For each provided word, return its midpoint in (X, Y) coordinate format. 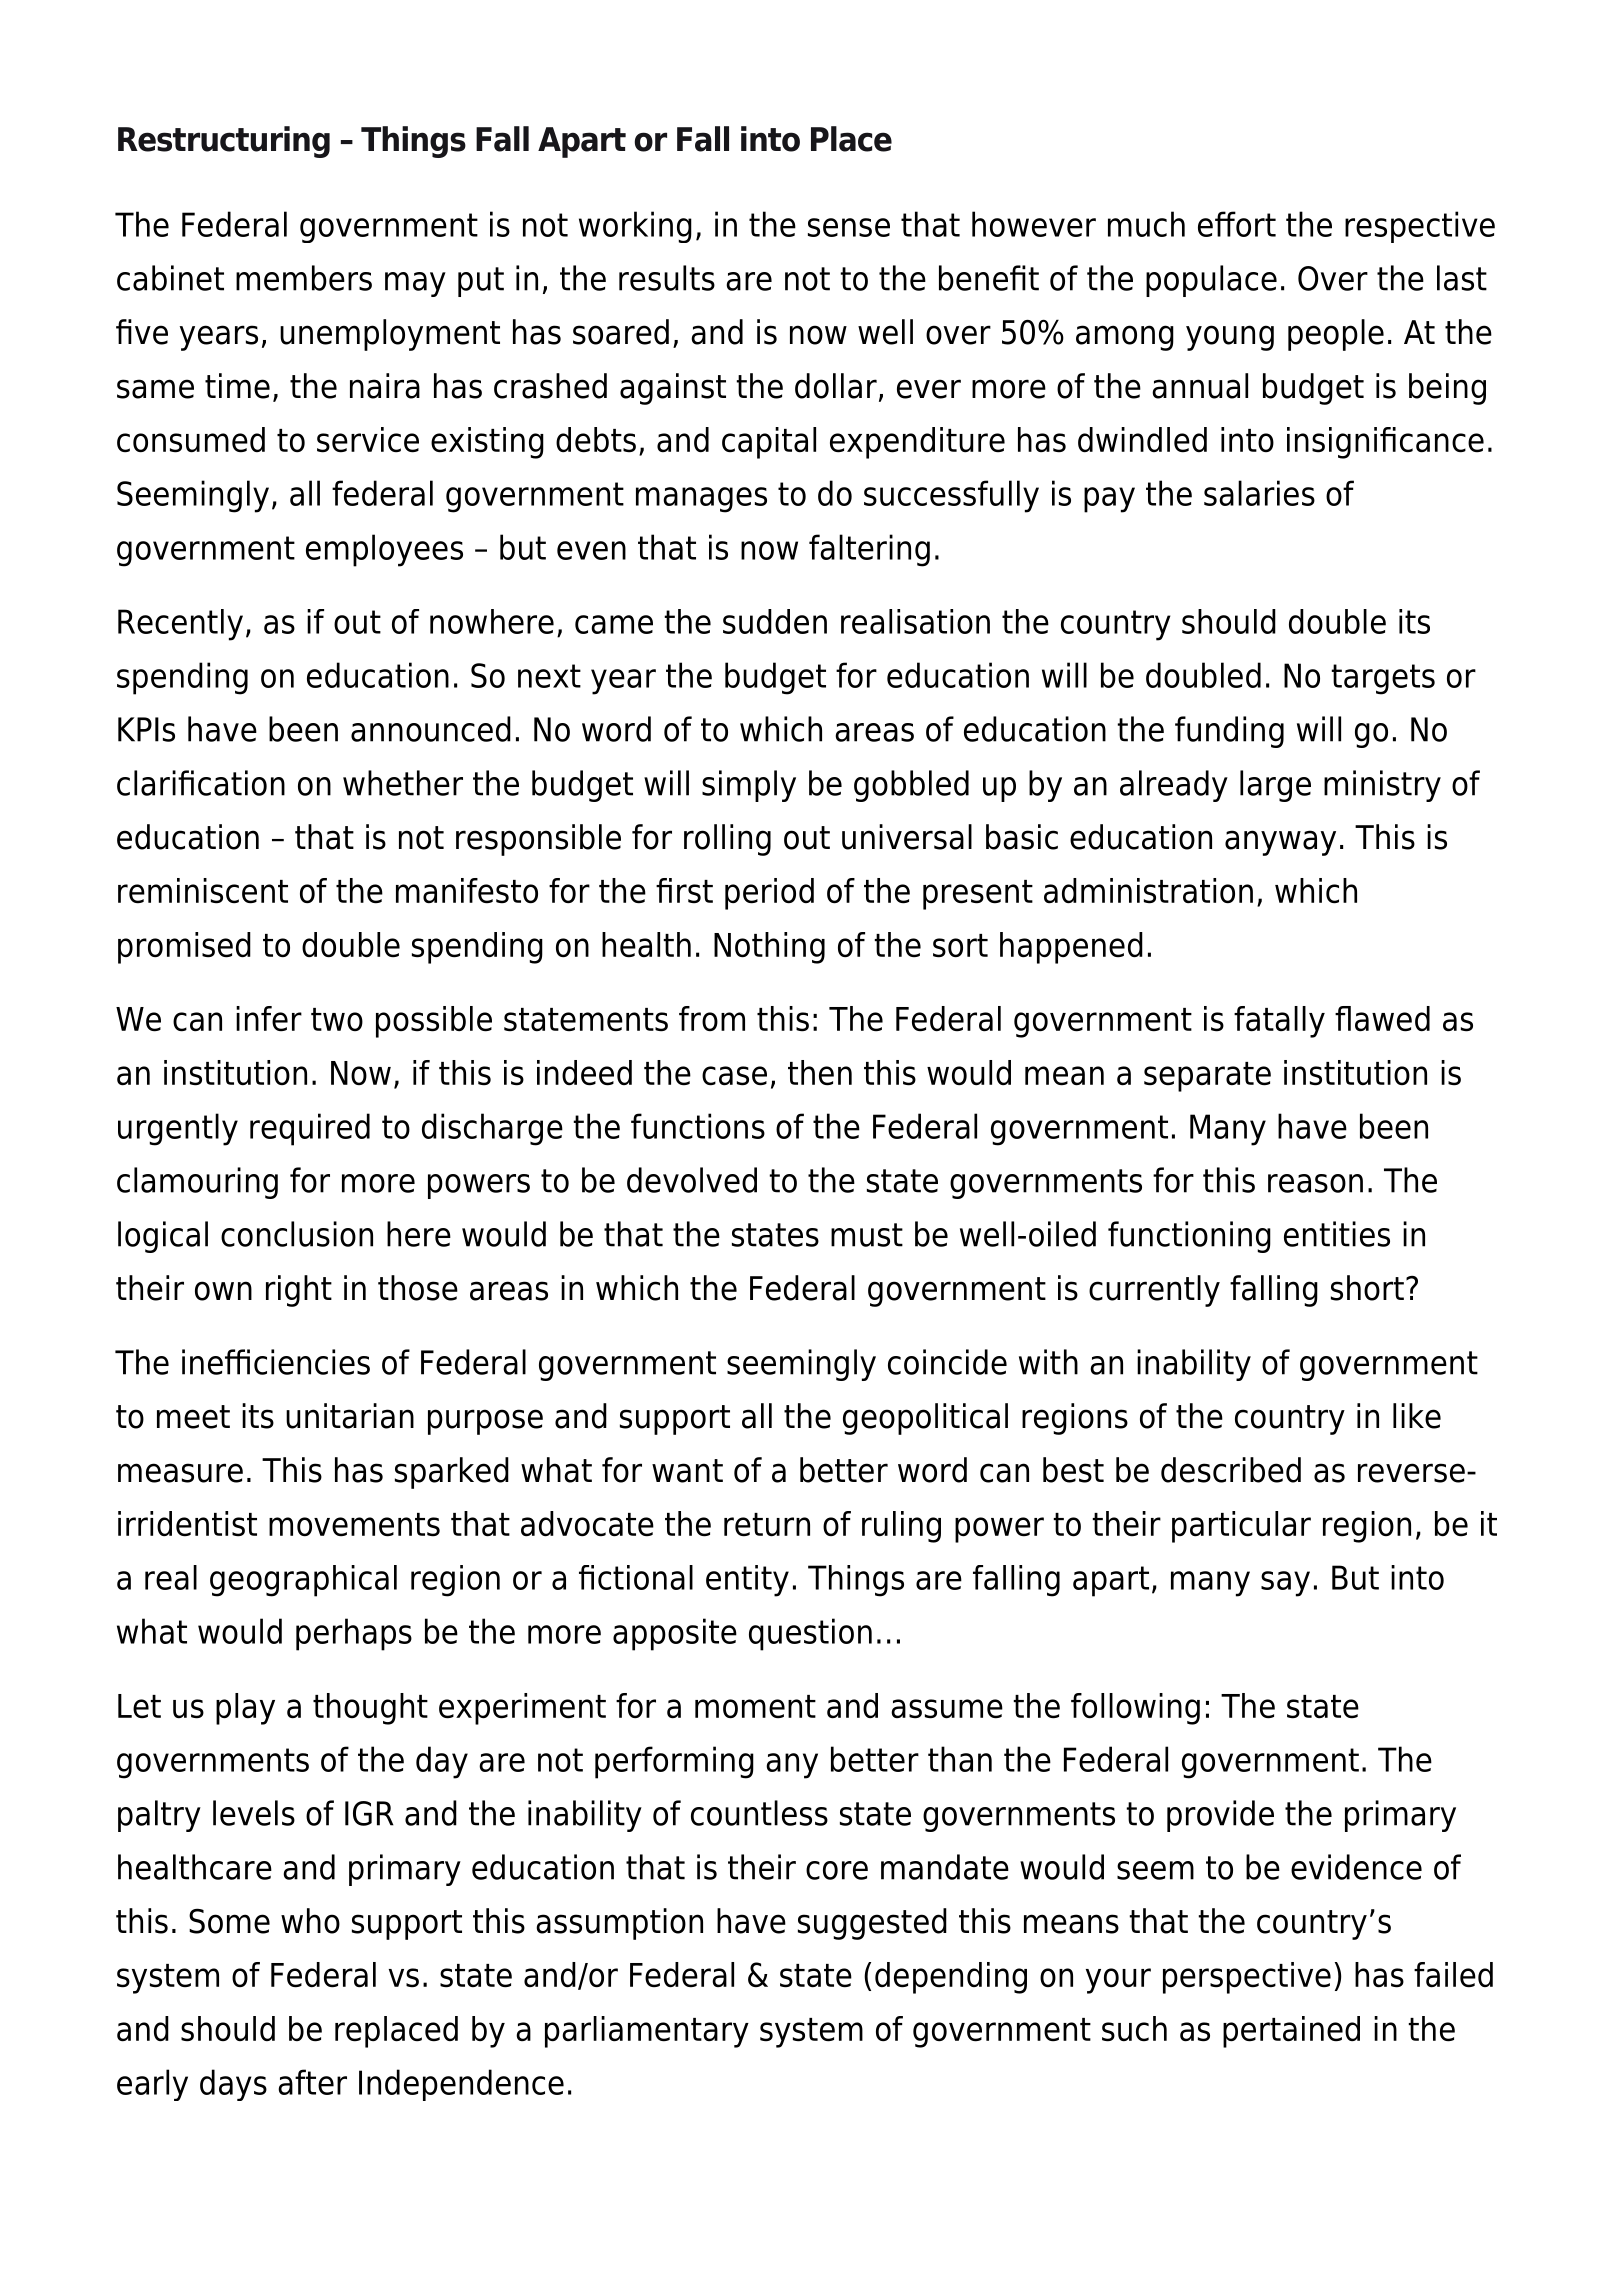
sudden (775, 621)
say (1285, 1584)
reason (1315, 1183)
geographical (303, 1581)
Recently (180, 625)
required (310, 1129)
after (312, 2082)
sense (849, 227)
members (304, 278)
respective (1420, 227)
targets (1383, 679)
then (820, 1073)
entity (747, 1581)
